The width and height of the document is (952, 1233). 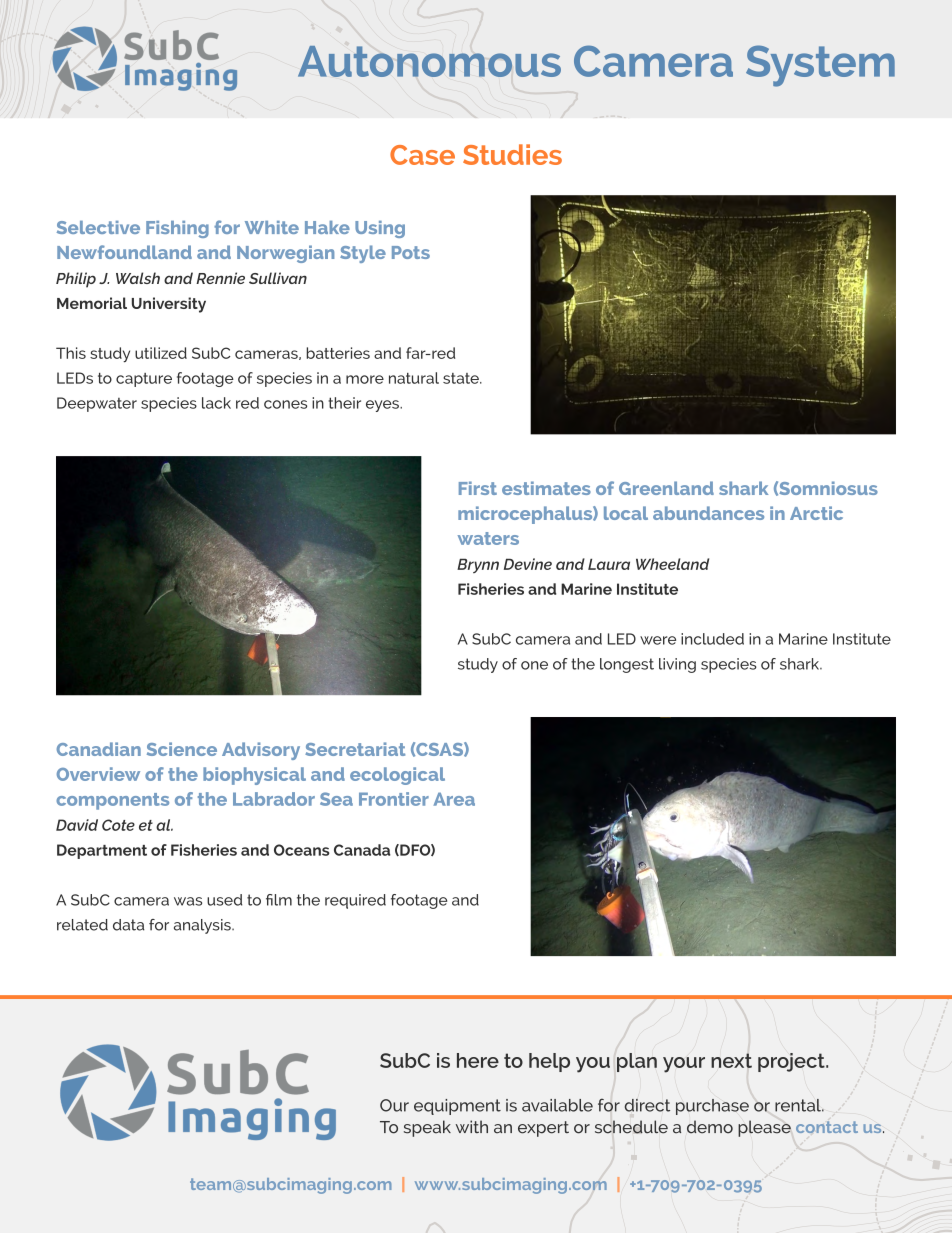 What do you see at coordinates (429, 61) in the document?
I see `Autonomous` at bounding box center [429, 61].
